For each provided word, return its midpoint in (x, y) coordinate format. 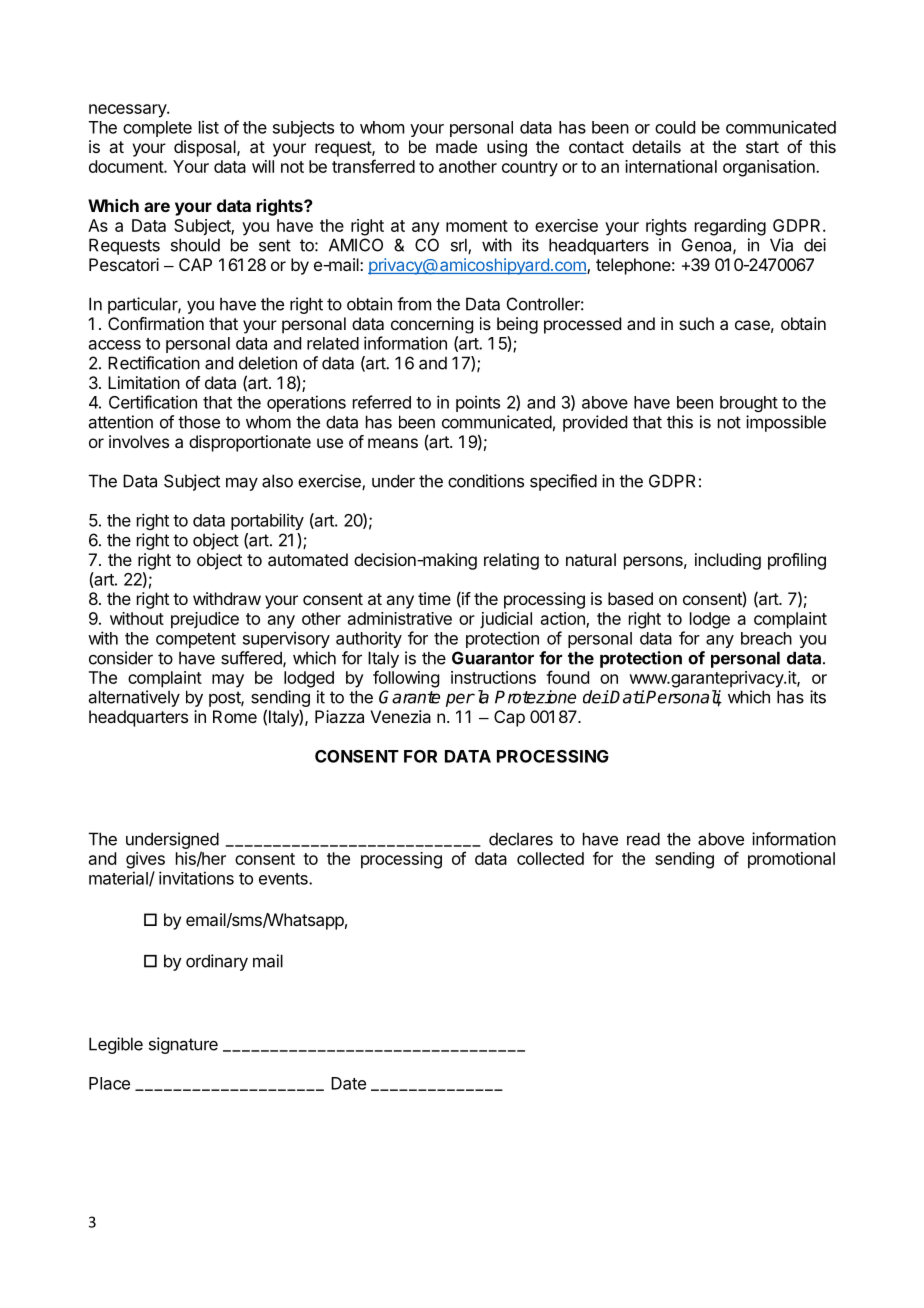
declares (521, 839)
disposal (206, 148)
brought (749, 404)
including (728, 561)
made (456, 146)
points (478, 403)
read (643, 839)
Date (348, 1083)
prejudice (205, 620)
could (675, 127)
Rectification (154, 363)
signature (183, 1045)
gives (145, 860)
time (434, 598)
